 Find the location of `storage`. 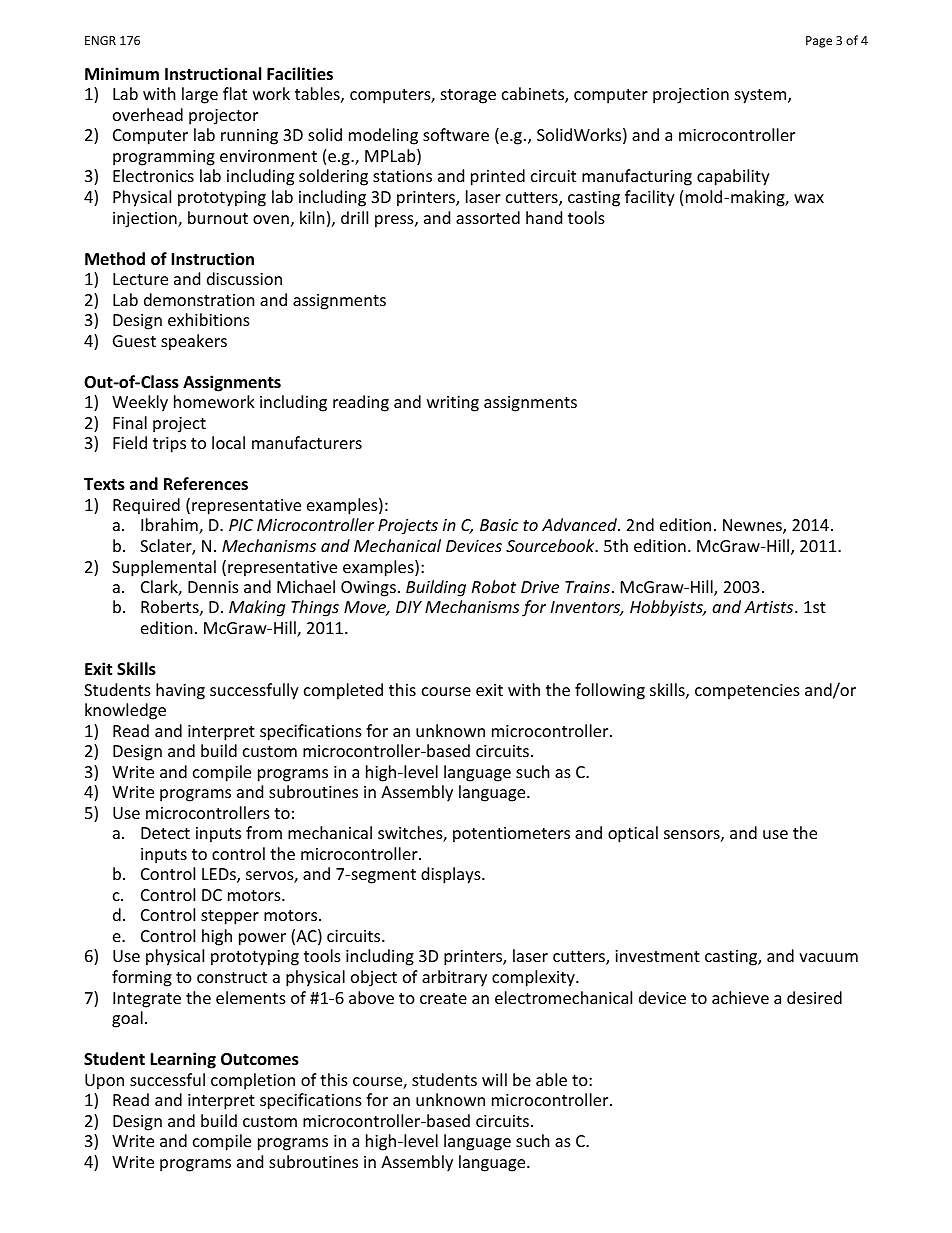

storage is located at coordinates (468, 96).
